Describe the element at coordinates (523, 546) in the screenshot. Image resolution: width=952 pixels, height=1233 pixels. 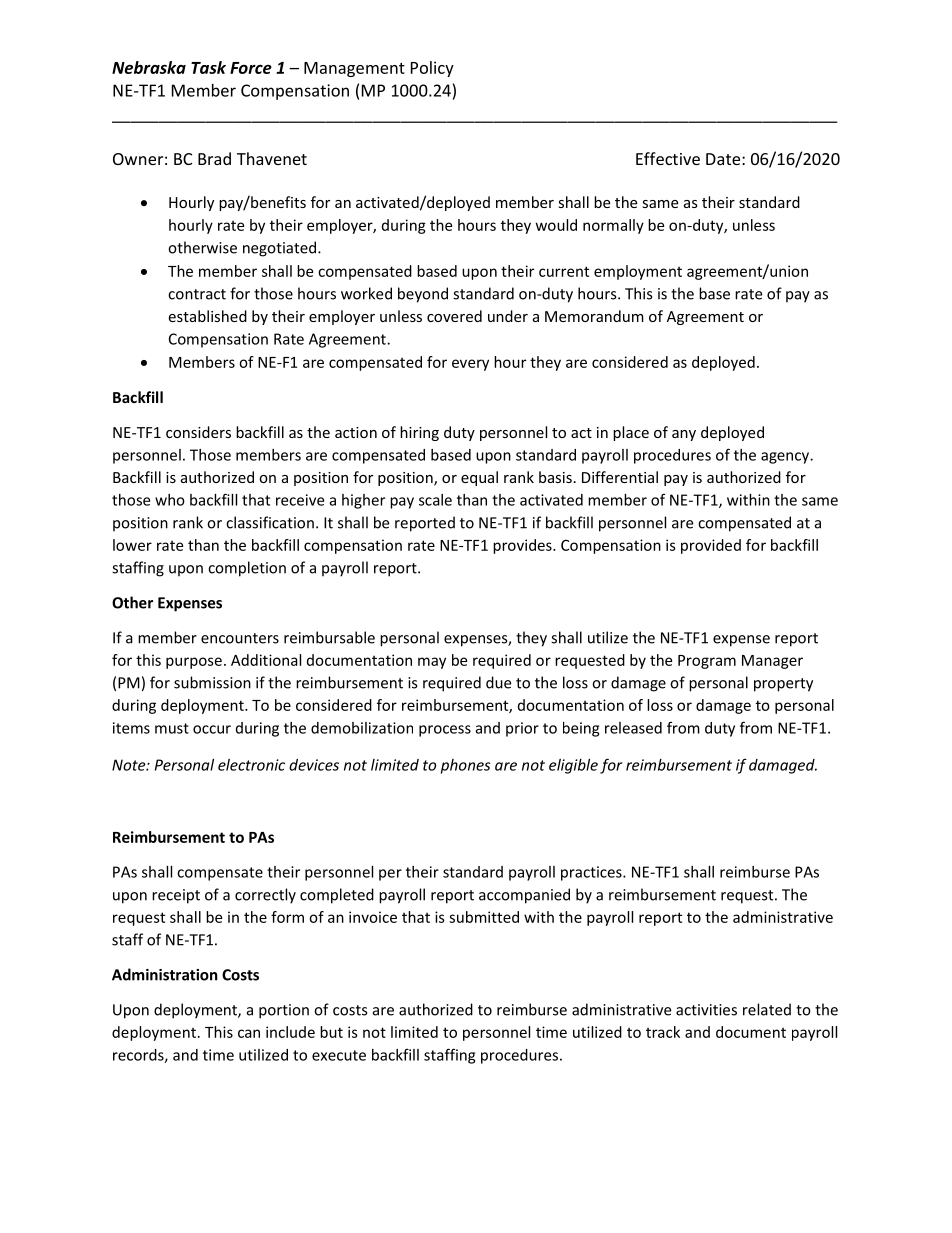
I see `provides` at that location.
